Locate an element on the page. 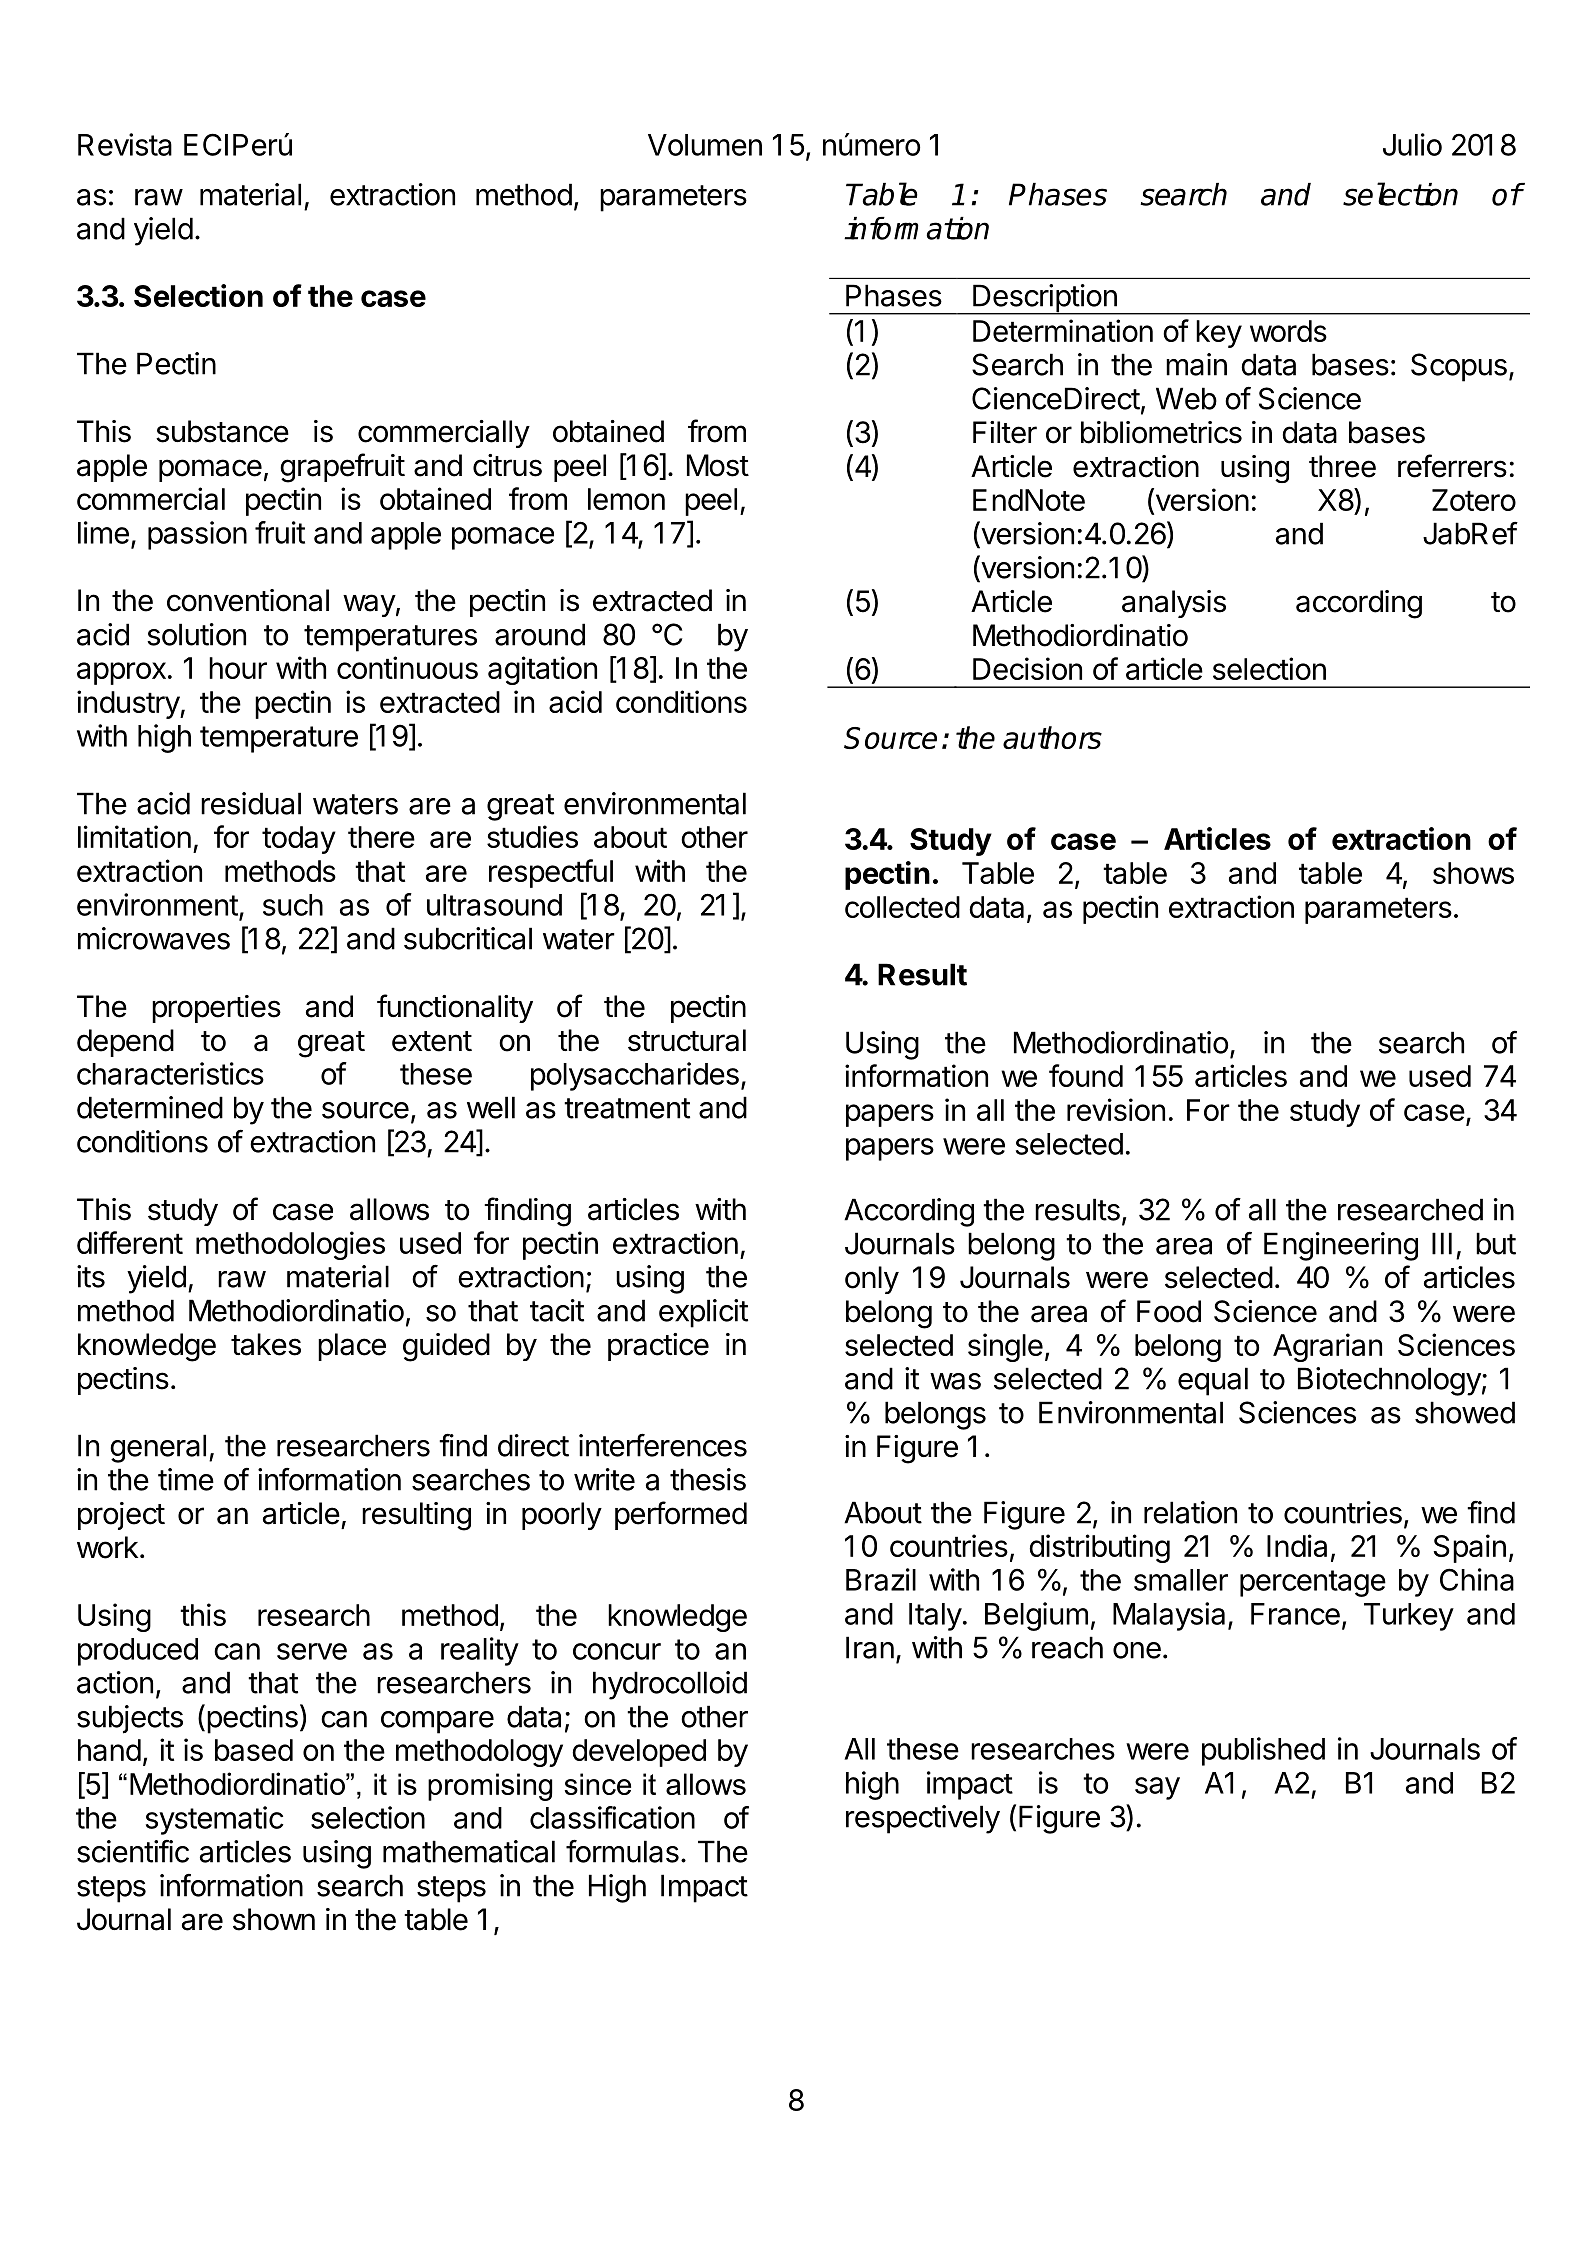  residual is located at coordinates (251, 803).
